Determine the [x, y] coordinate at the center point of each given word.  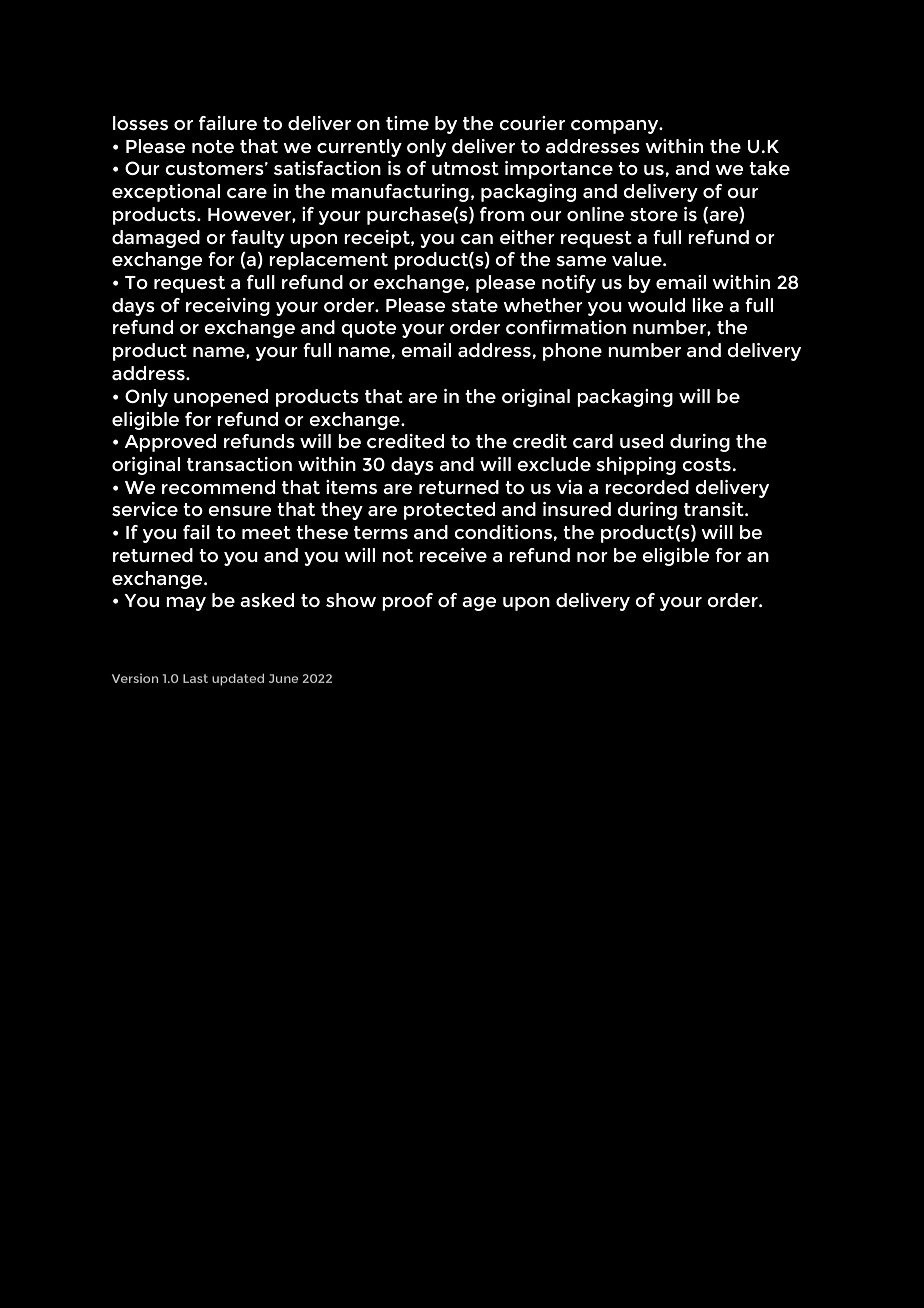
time [407, 123]
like [707, 305]
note [213, 146]
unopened [221, 398]
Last [195, 678]
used [641, 441]
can [477, 239]
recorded [647, 487]
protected [449, 511]
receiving [228, 307]
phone [572, 352]
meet [266, 532]
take [769, 168]
